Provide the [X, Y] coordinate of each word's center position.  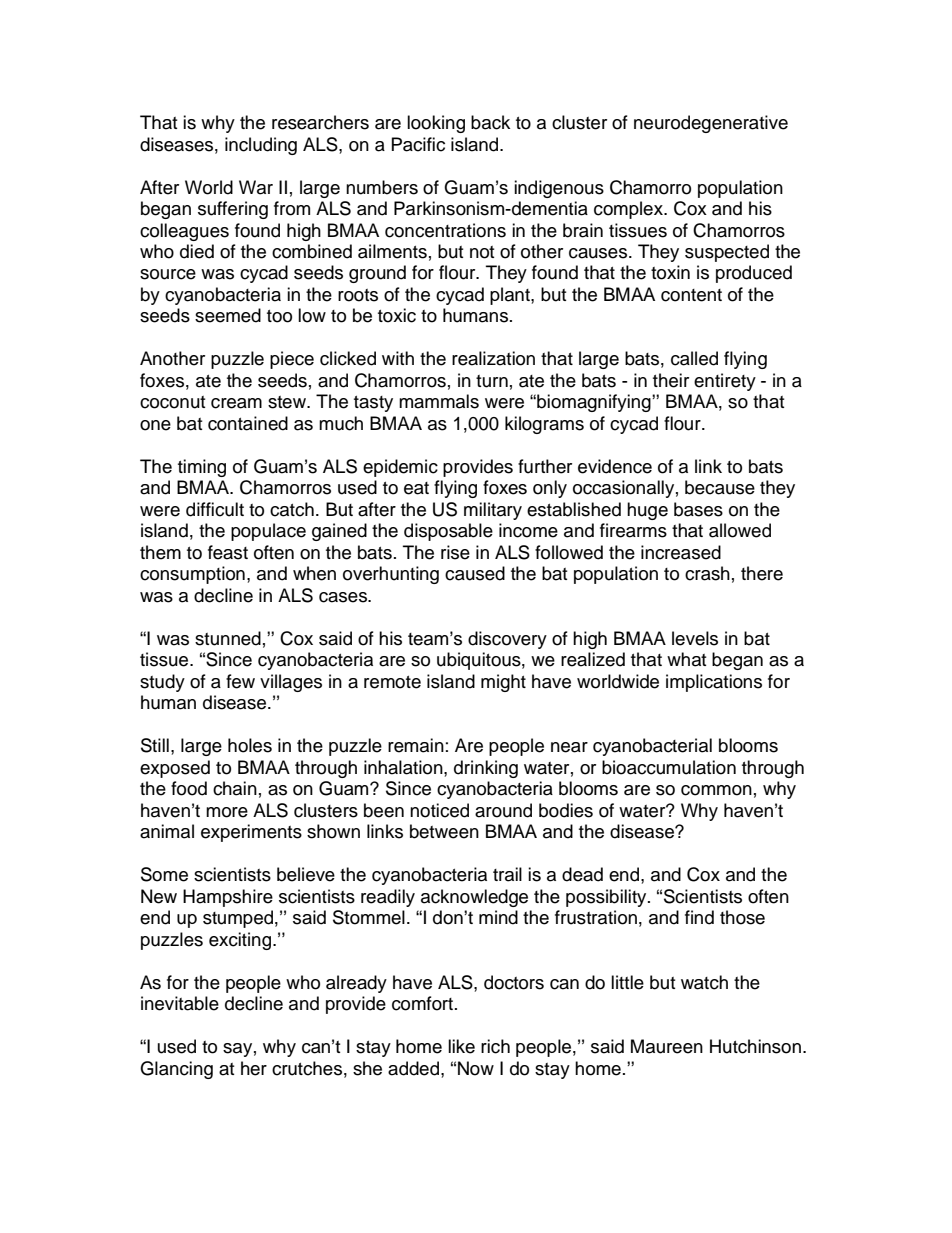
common [716, 790]
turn [492, 381]
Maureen [667, 1046]
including [261, 146]
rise [455, 552]
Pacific [418, 144]
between [444, 831]
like [461, 1046]
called [694, 358]
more [227, 812]
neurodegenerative [711, 124]
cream [236, 403]
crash [707, 573]
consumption [192, 575]
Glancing [176, 1070]
